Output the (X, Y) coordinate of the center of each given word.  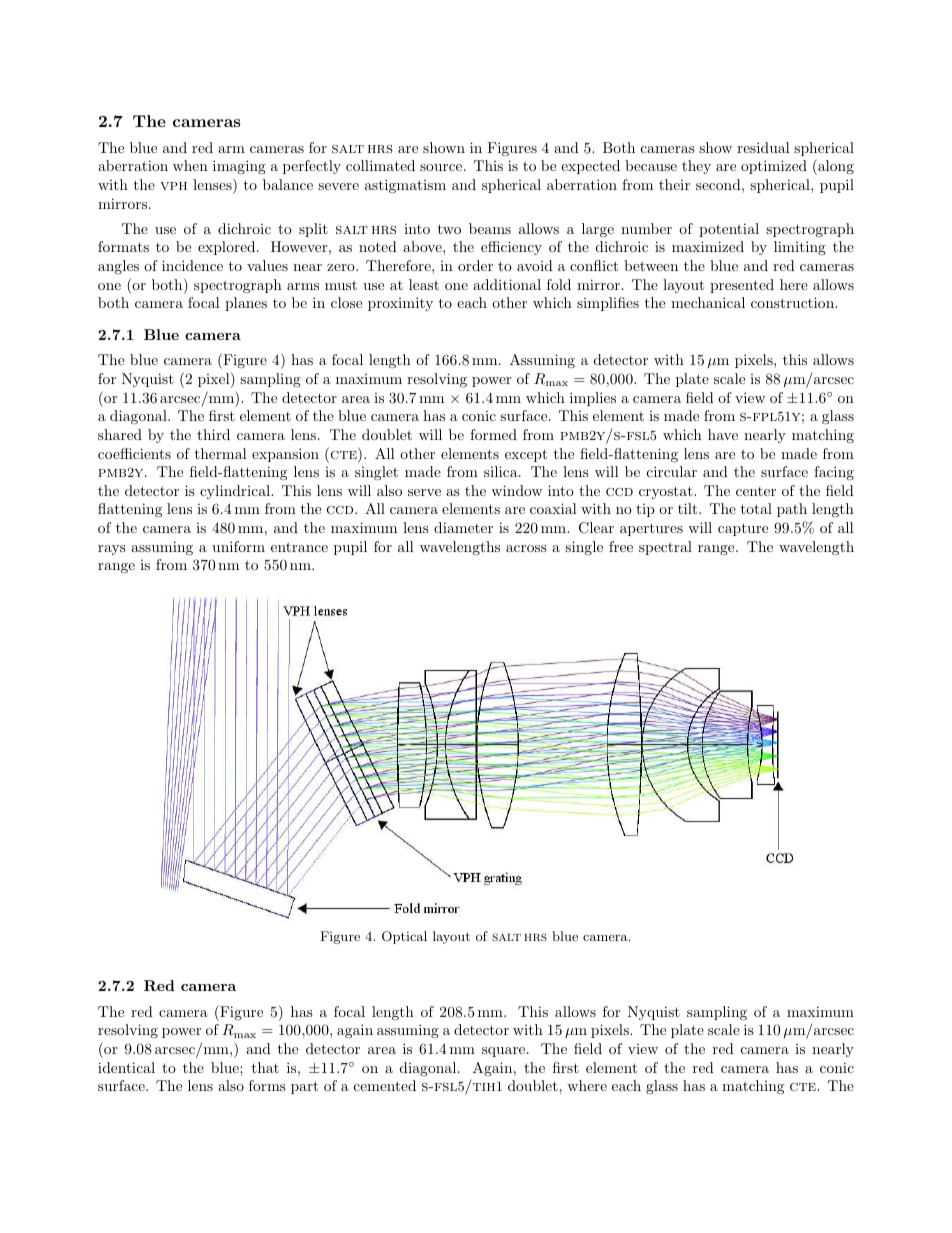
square (505, 1052)
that (265, 1067)
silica (502, 471)
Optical (404, 937)
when (190, 165)
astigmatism (405, 186)
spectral (665, 548)
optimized (774, 167)
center (756, 491)
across (526, 548)
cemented (385, 1085)
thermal (220, 453)
